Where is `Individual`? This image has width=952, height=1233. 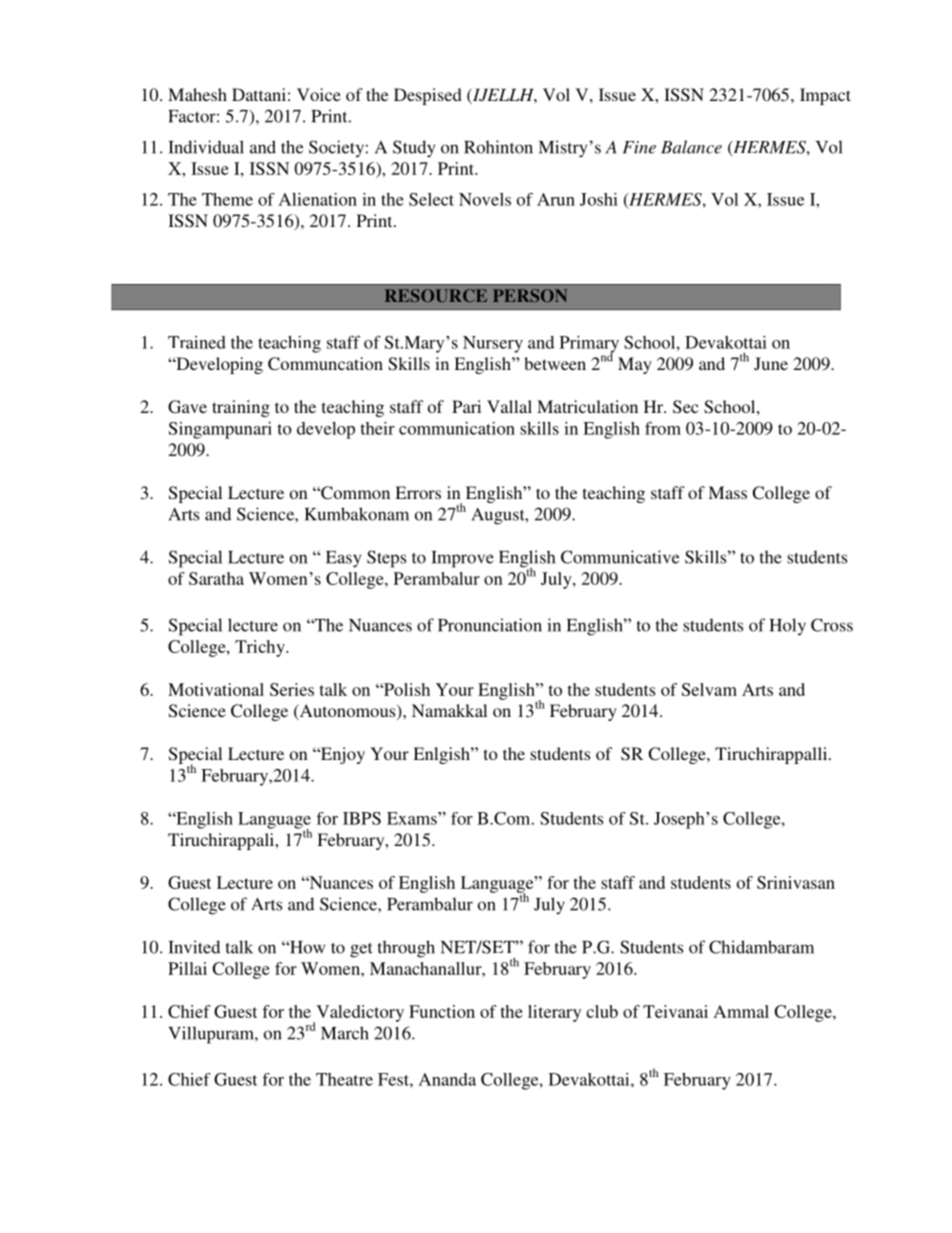
Individual is located at coordinates (206, 147).
